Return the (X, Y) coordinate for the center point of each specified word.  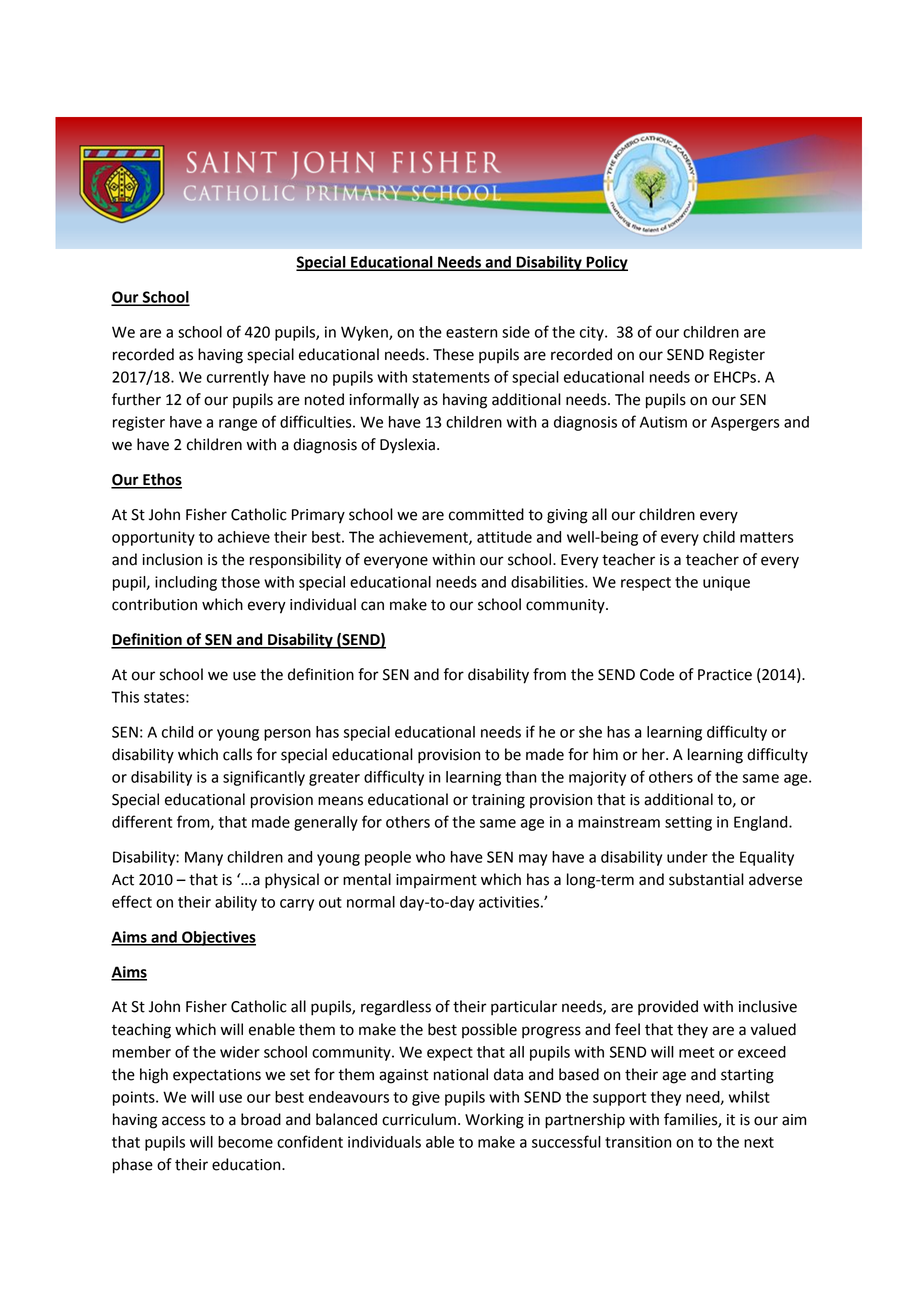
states (165, 697)
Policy (606, 263)
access (184, 1121)
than (520, 777)
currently (238, 378)
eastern (471, 332)
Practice (725, 675)
